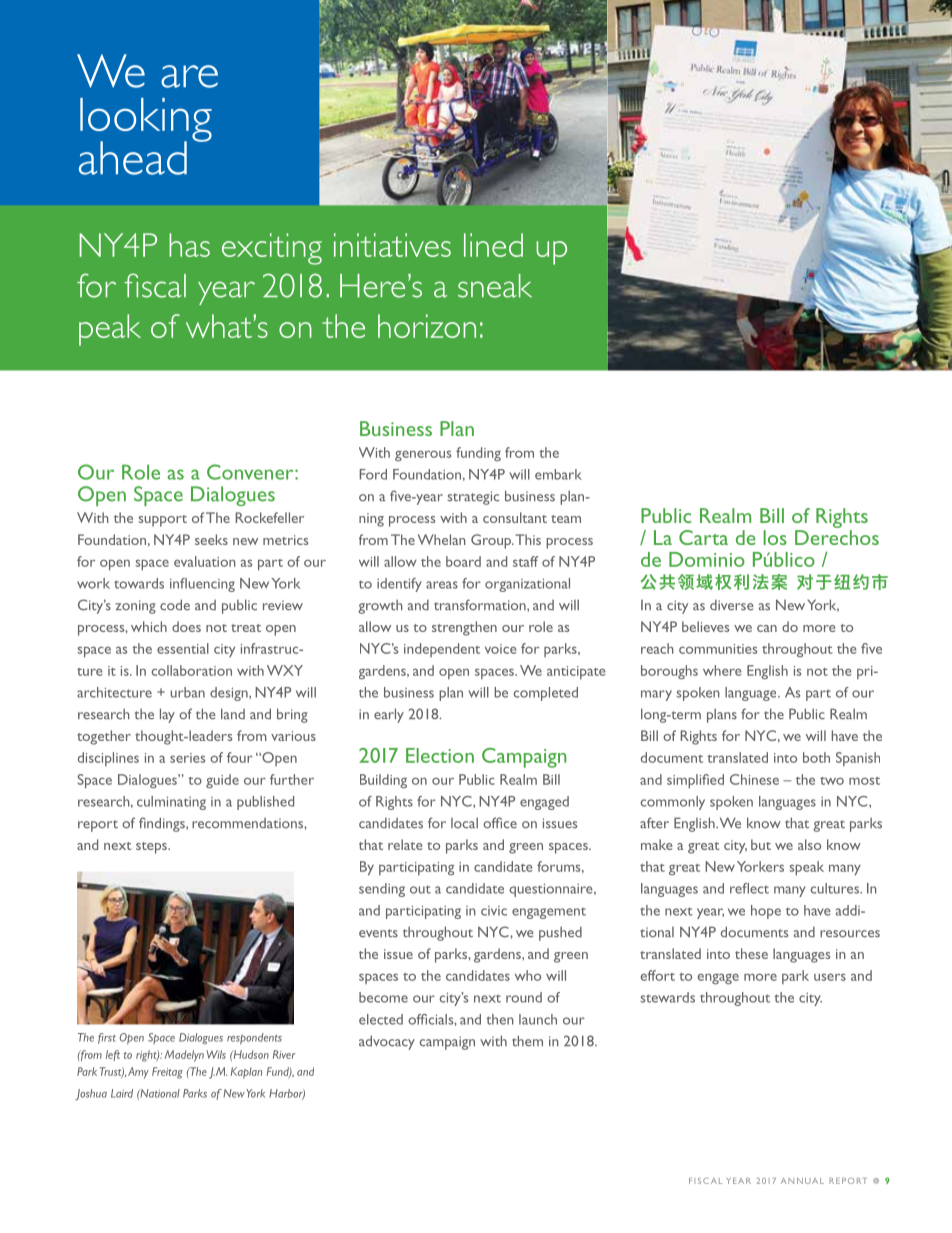  I want to click on diverse, so click(732, 605).
